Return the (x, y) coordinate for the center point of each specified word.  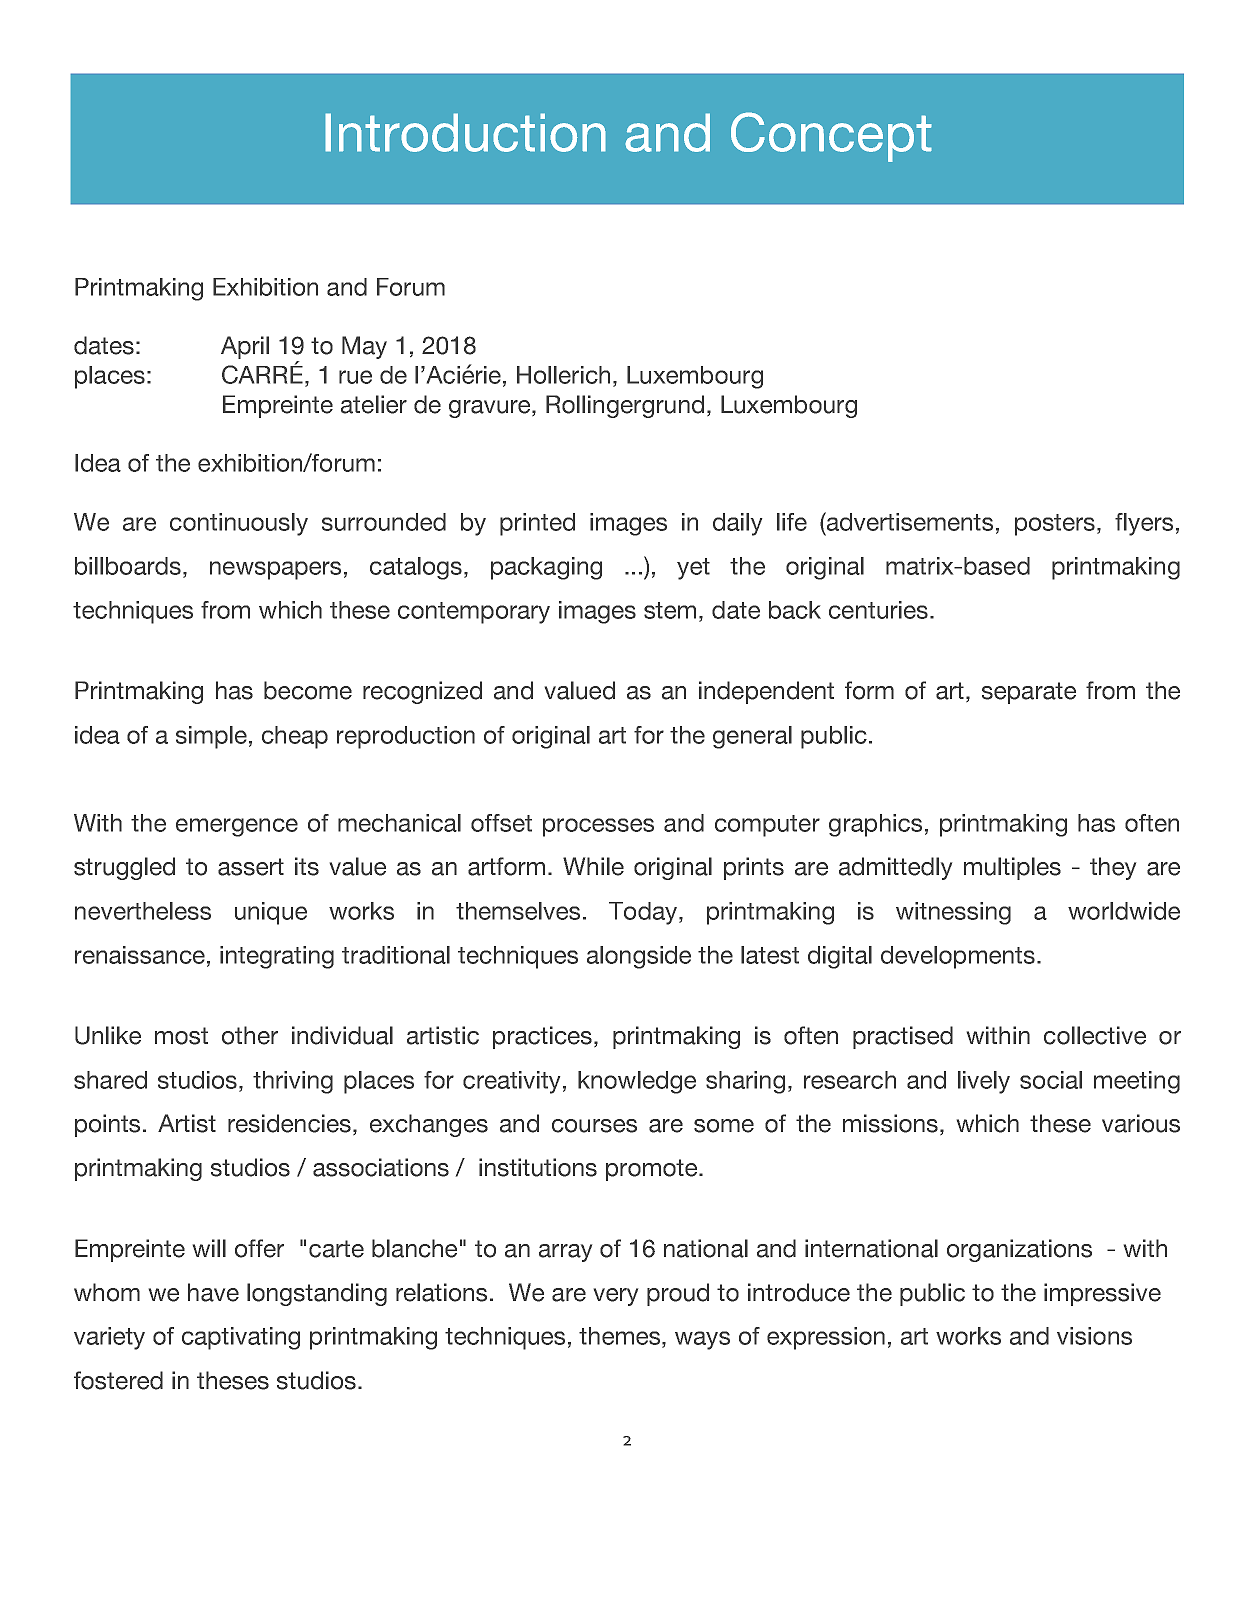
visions (1094, 1336)
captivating (241, 1338)
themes (621, 1336)
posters (1056, 525)
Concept (831, 137)
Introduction (465, 132)
